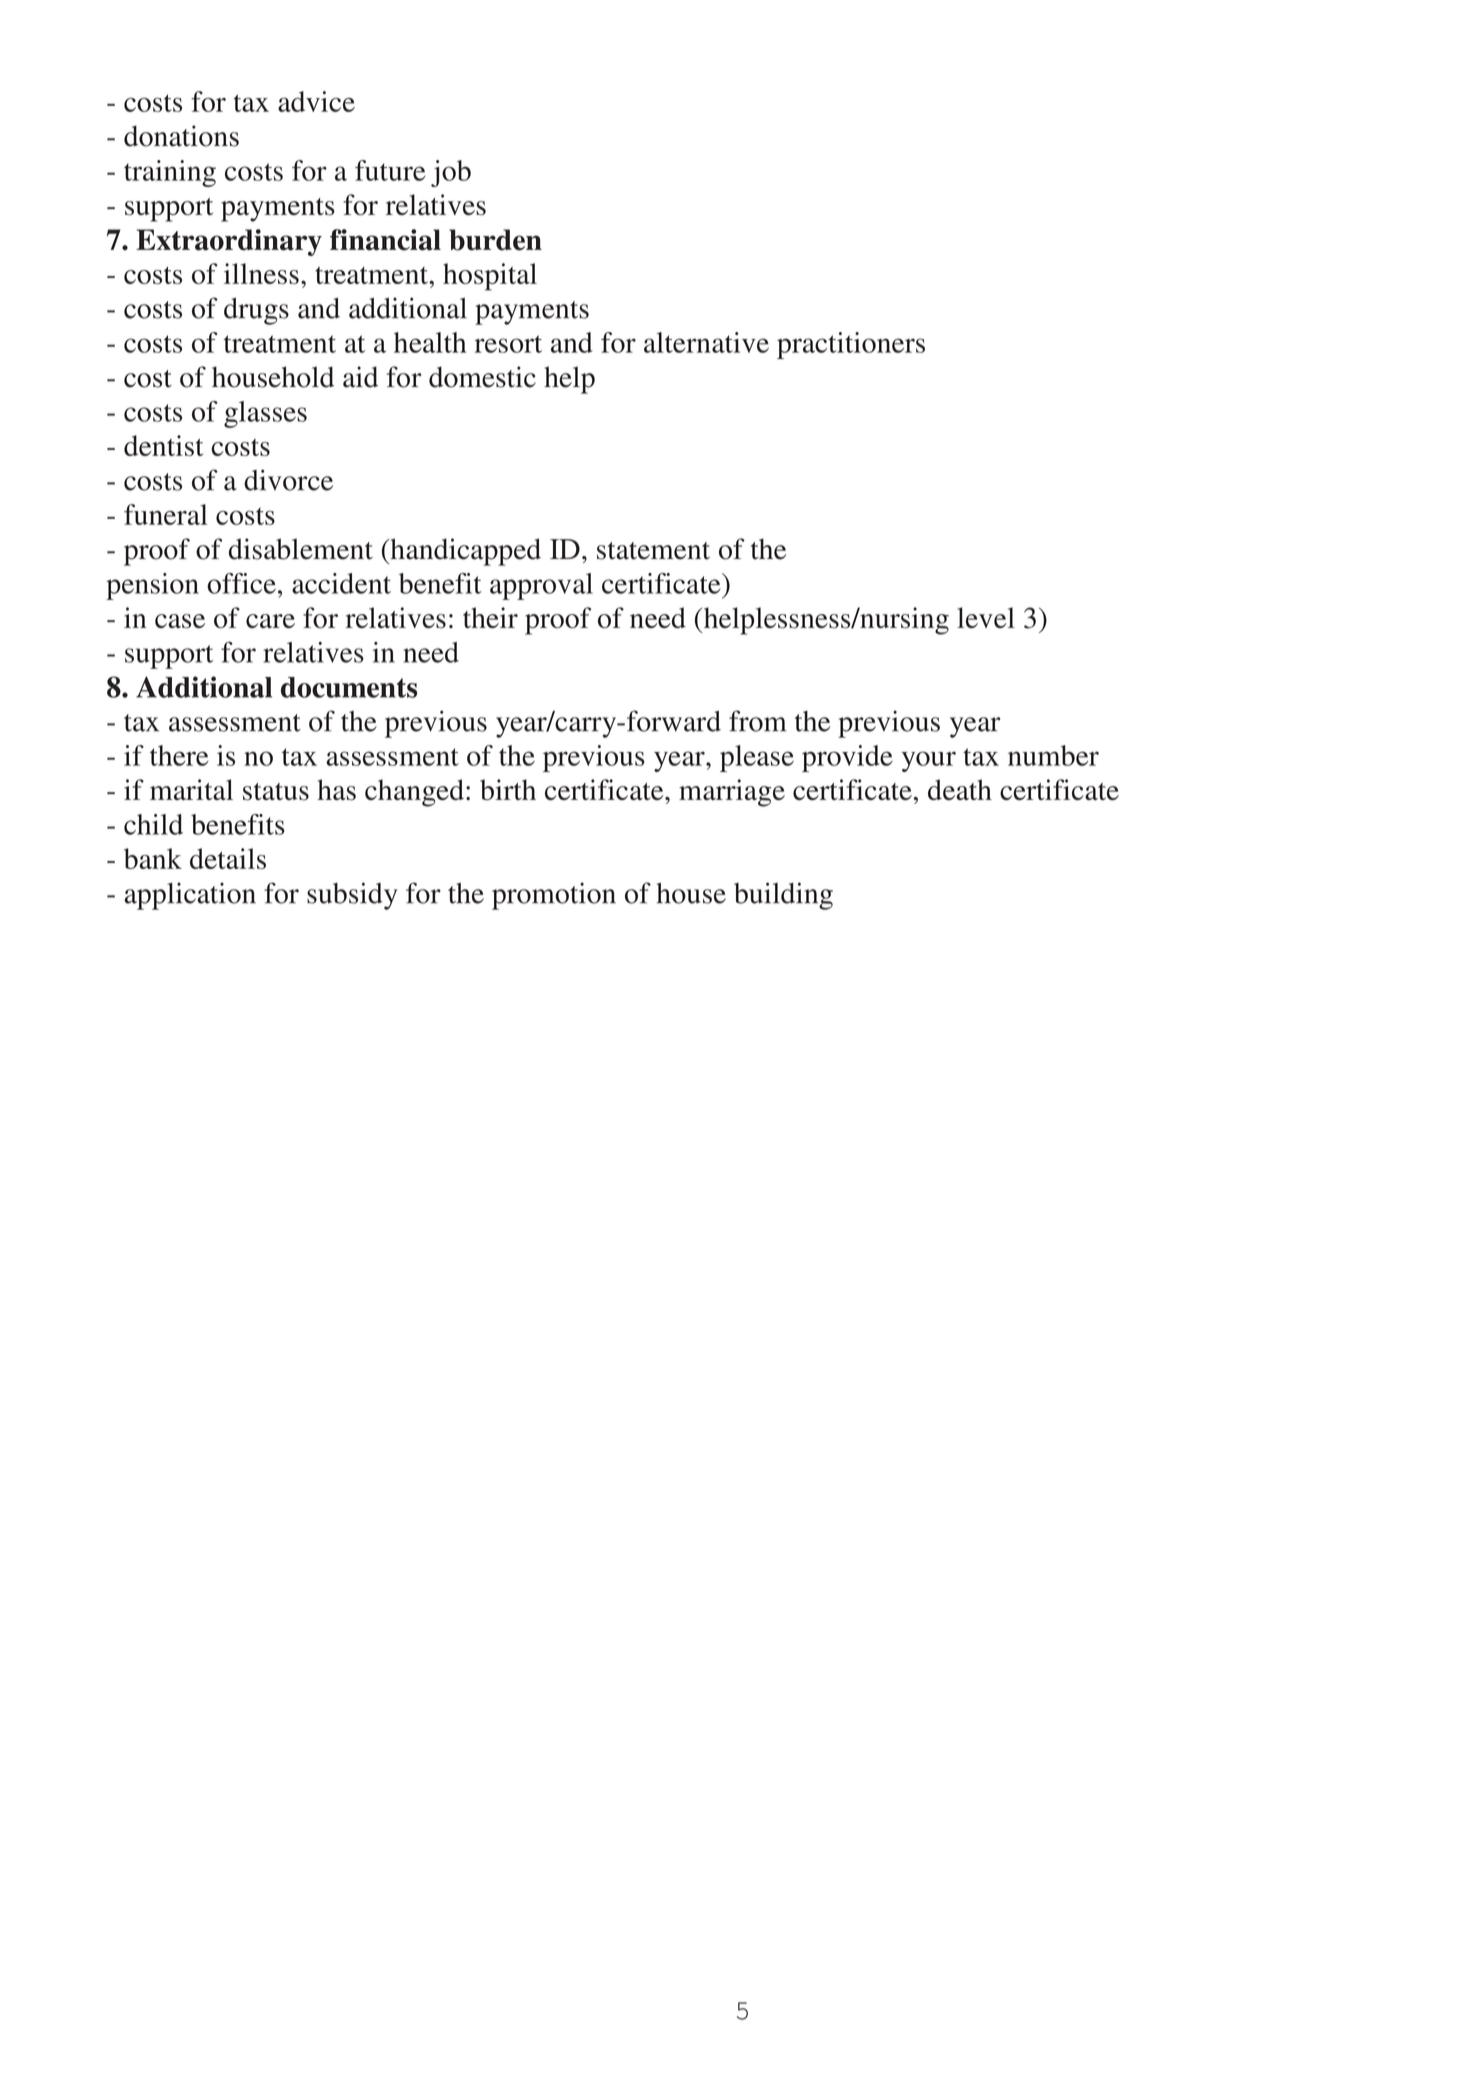 Image resolution: width=1484 pixels, height=2100 pixels. What do you see at coordinates (541, 586) in the screenshot?
I see `approval` at bounding box center [541, 586].
